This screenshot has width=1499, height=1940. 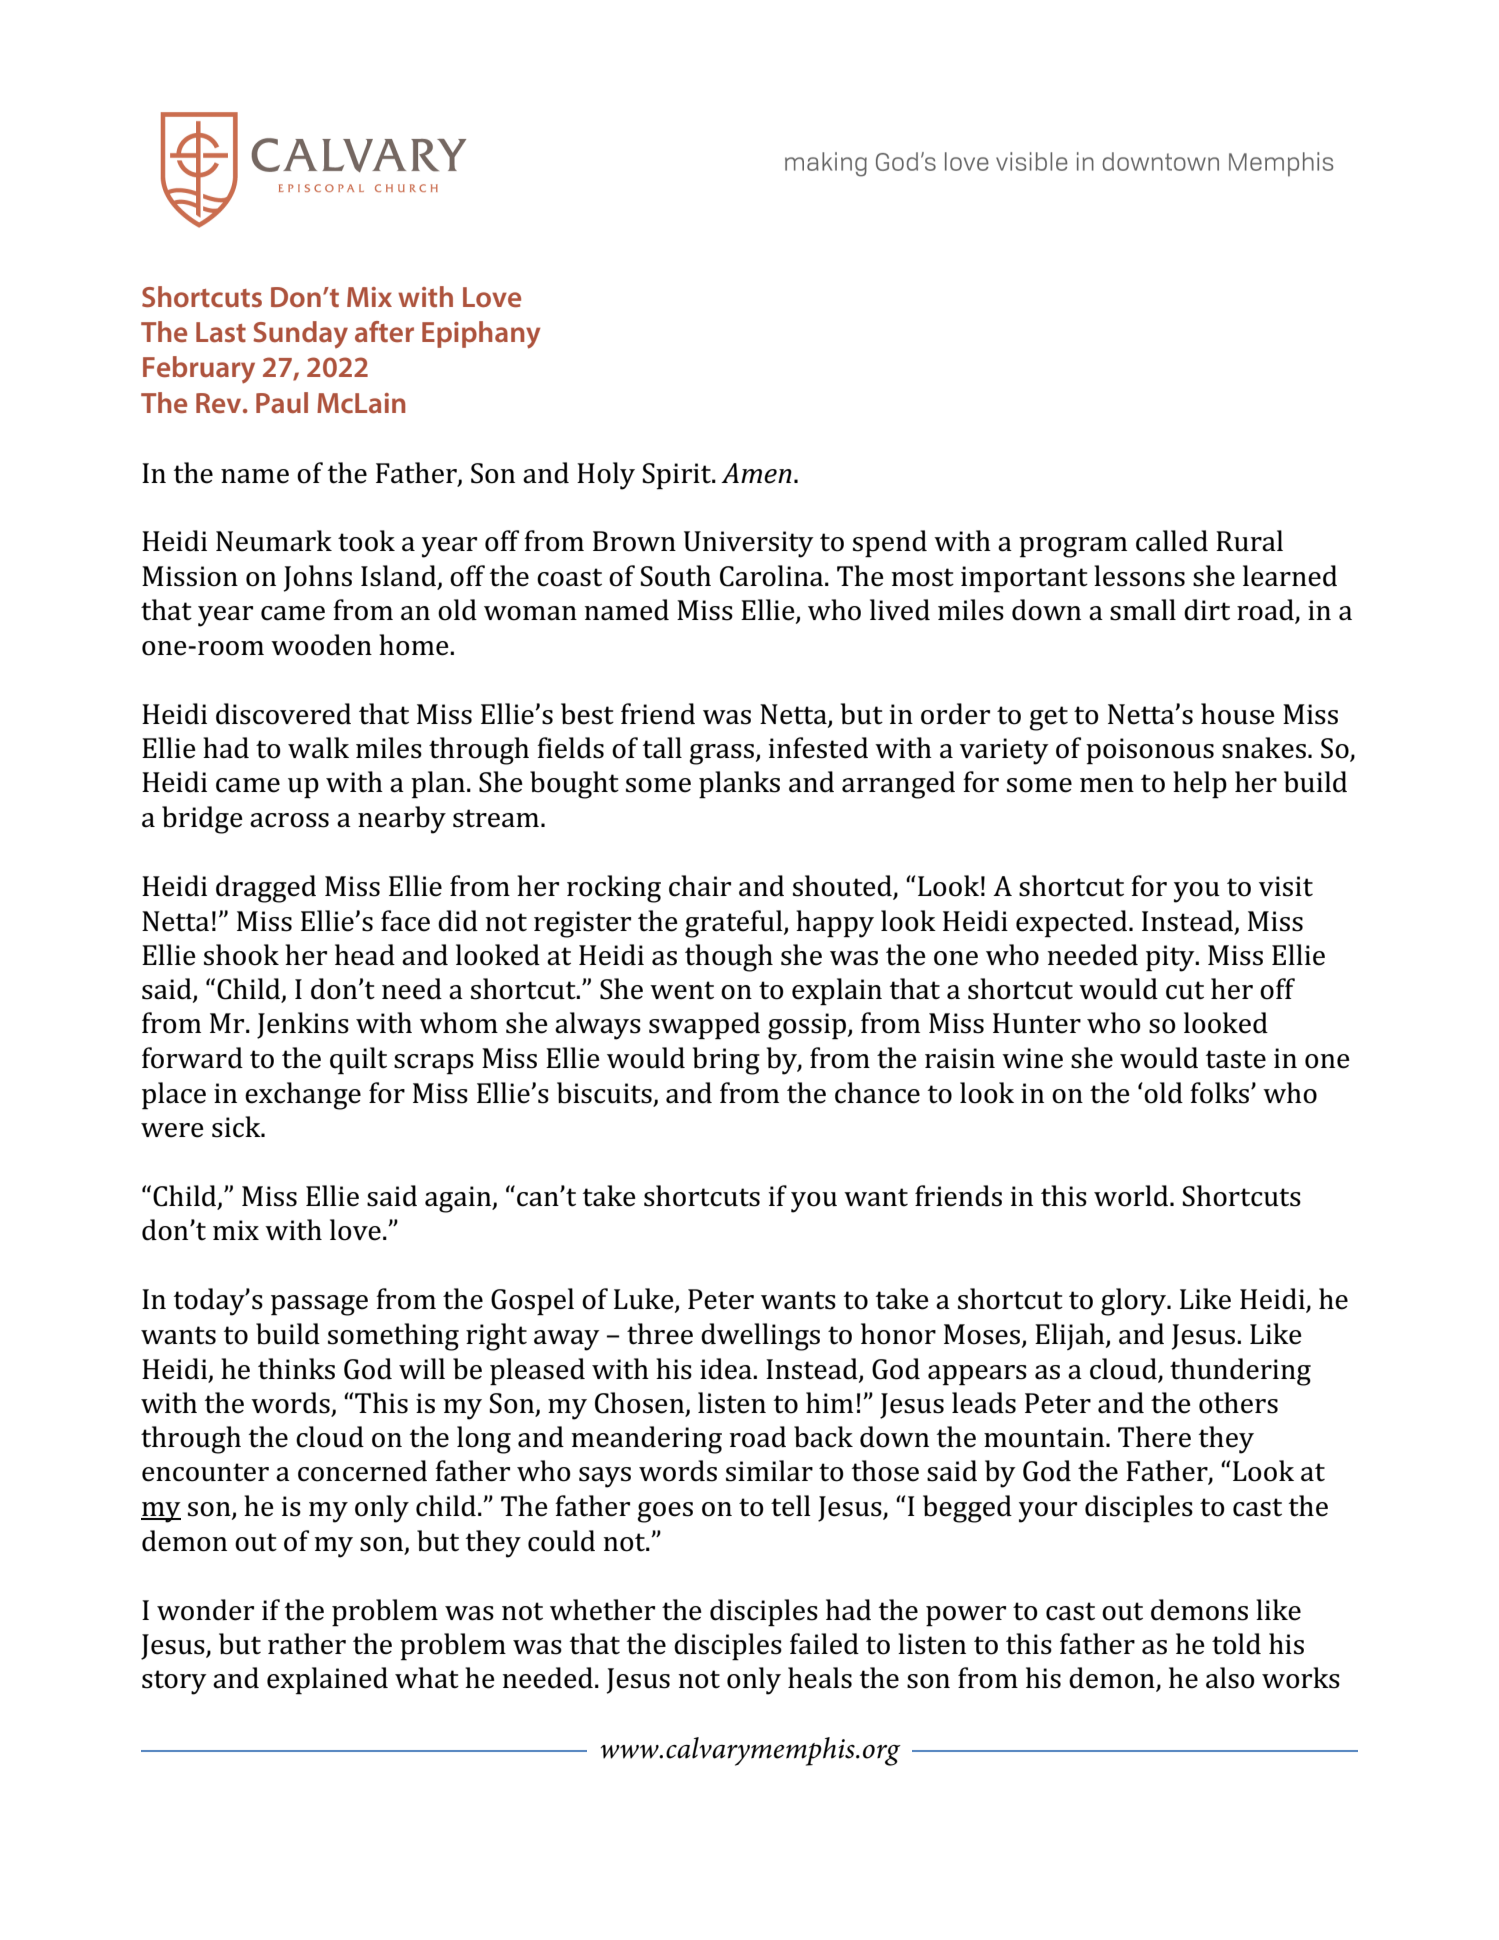 What do you see at coordinates (1135, 1302) in the screenshot?
I see `glory` at bounding box center [1135, 1302].
